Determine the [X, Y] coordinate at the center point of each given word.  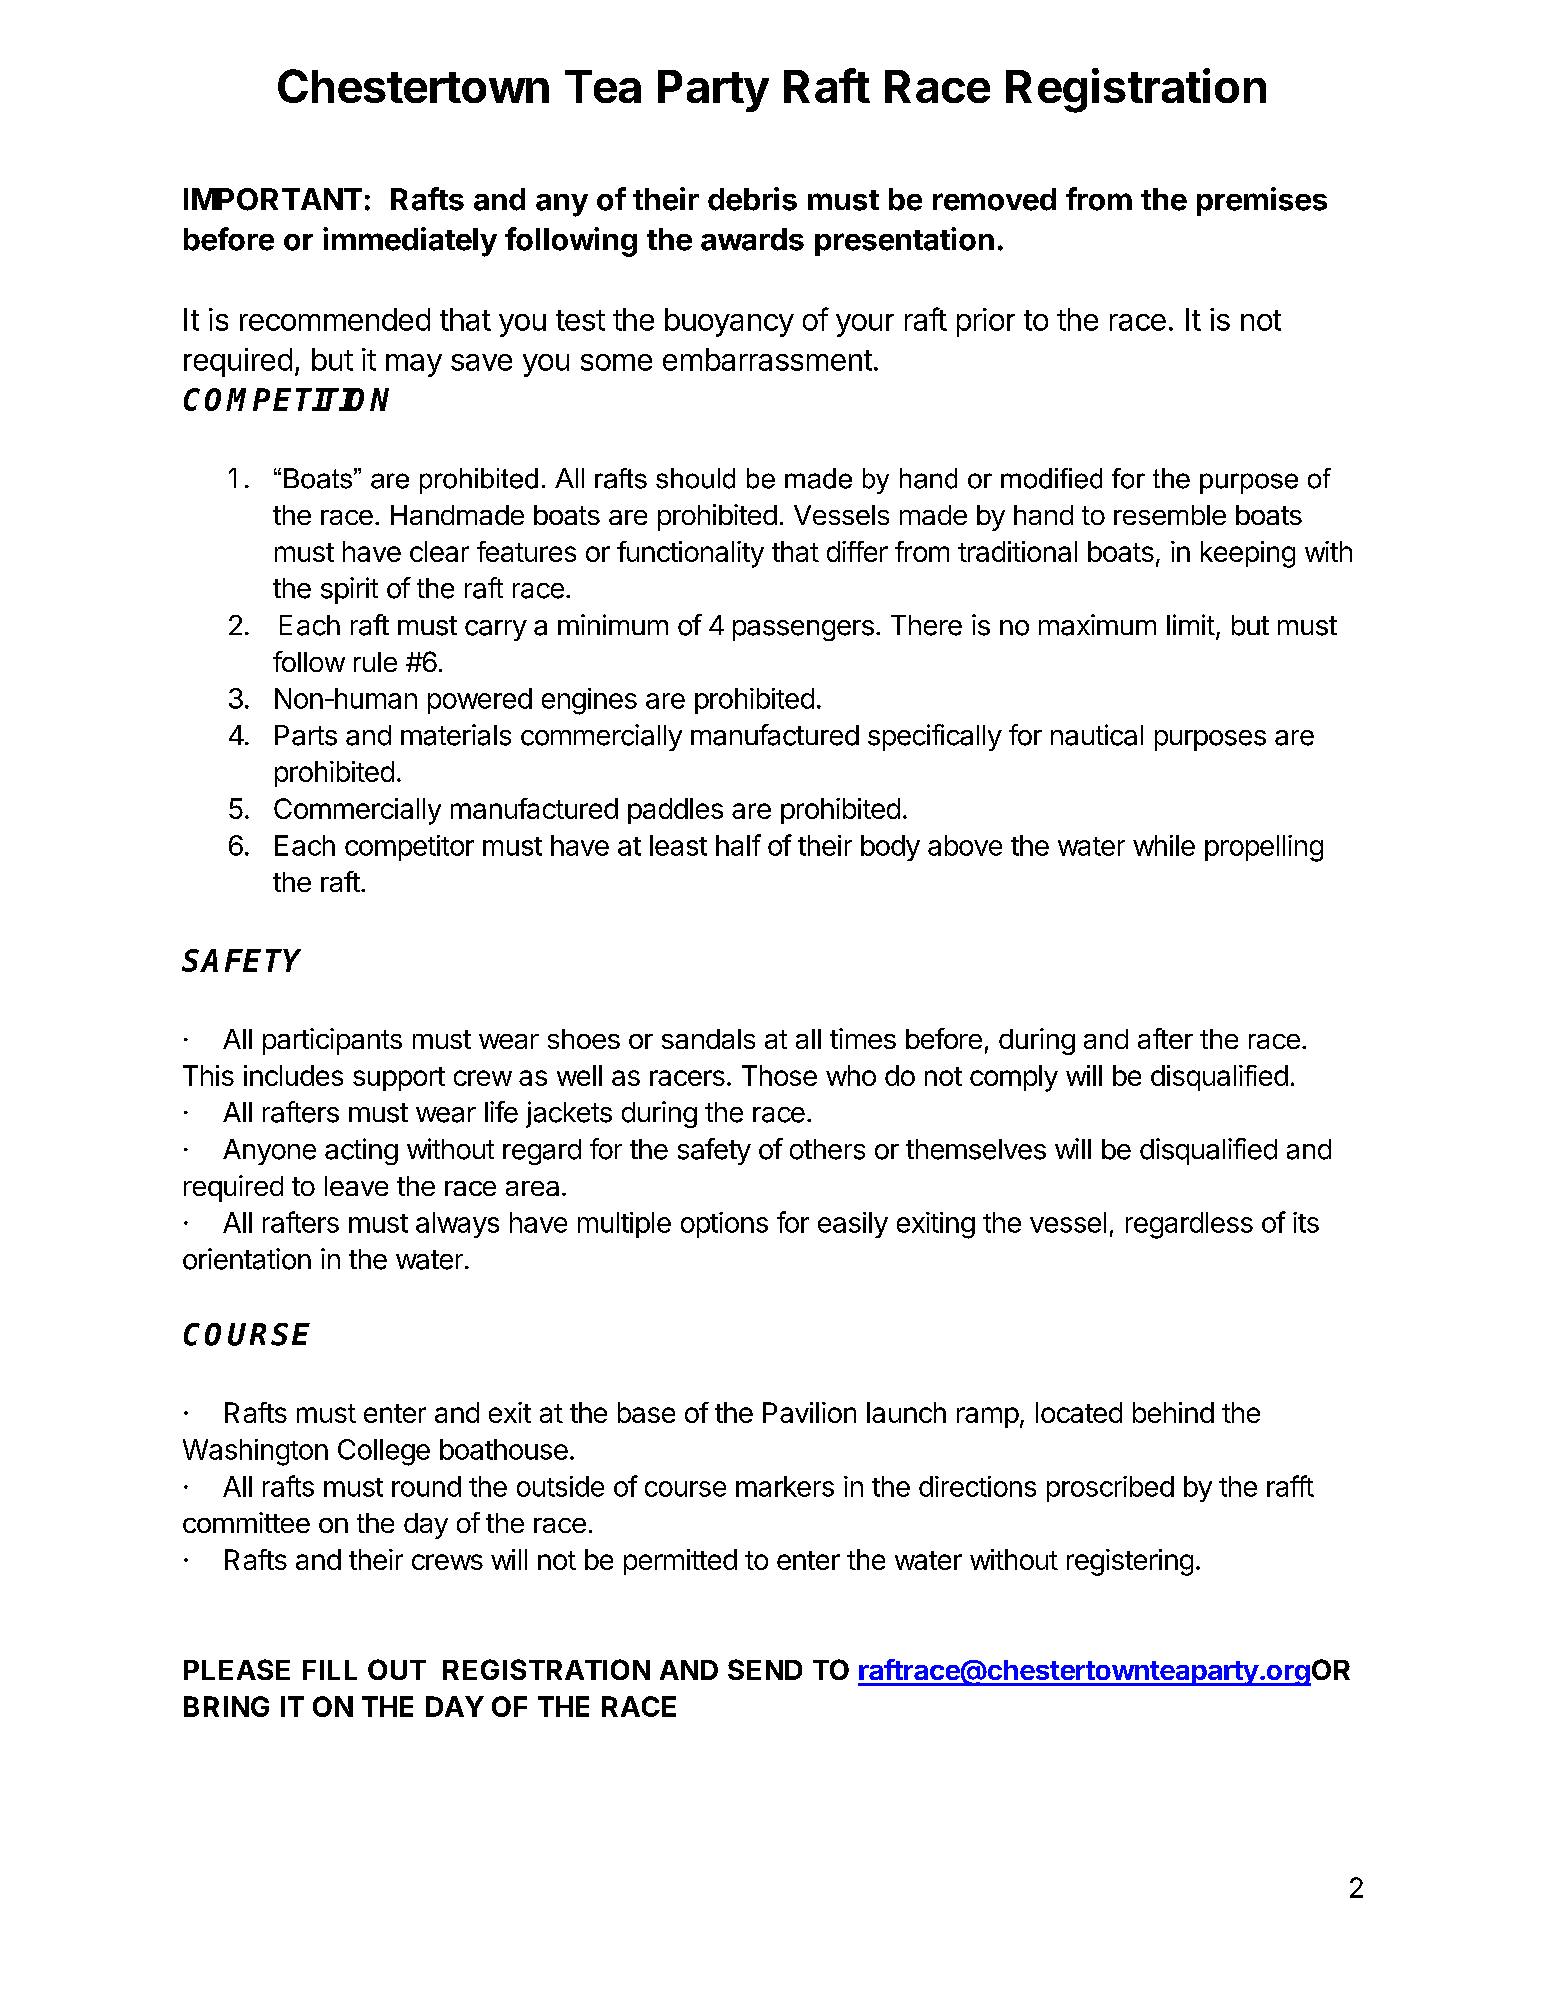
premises [1262, 201]
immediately [410, 242]
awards [752, 239]
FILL [330, 1670]
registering [1130, 1562]
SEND [765, 1669]
